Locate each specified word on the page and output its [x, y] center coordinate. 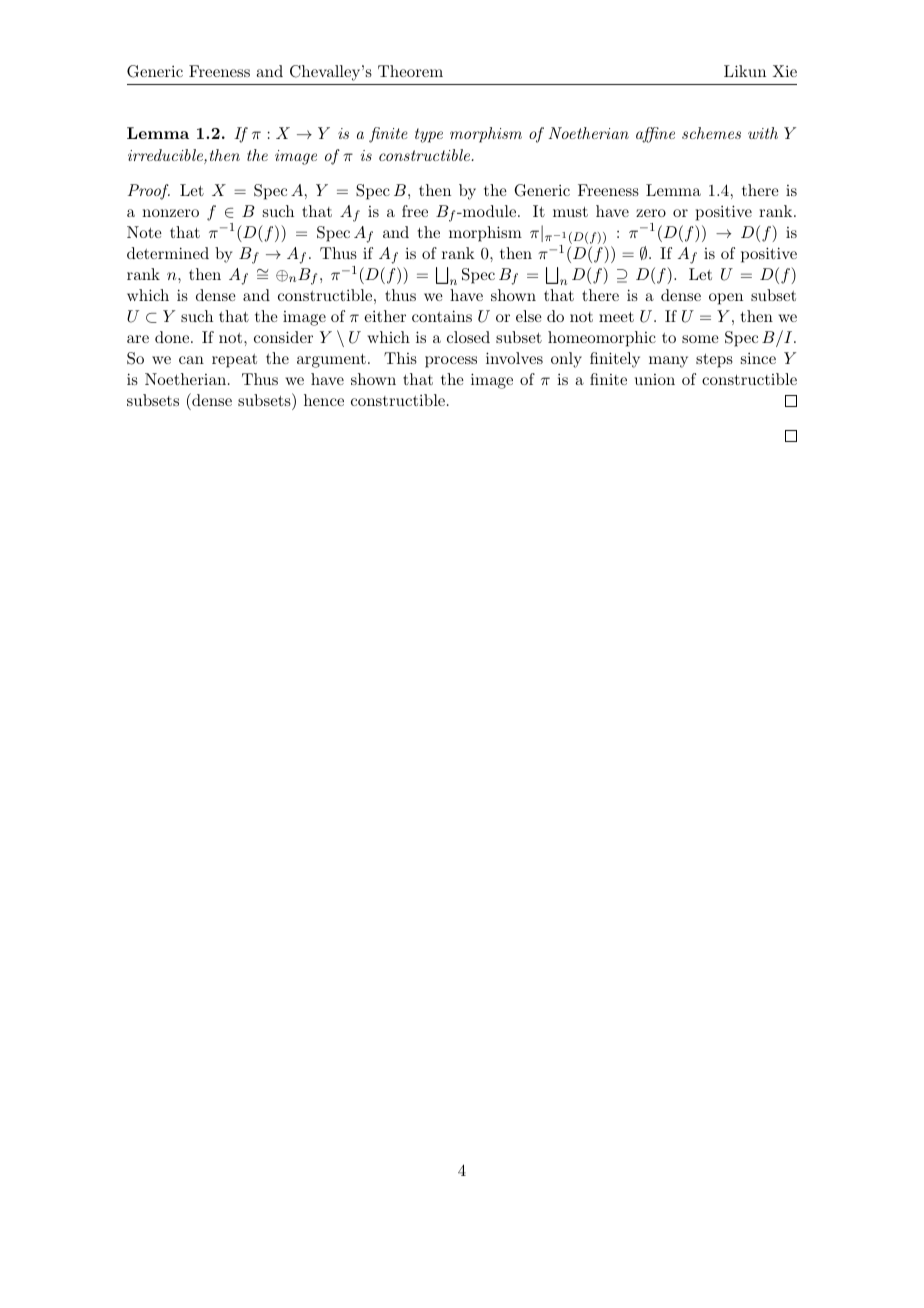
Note [144, 232]
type [429, 135]
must [570, 212]
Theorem [410, 71]
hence [324, 400]
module [490, 211]
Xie [785, 71]
